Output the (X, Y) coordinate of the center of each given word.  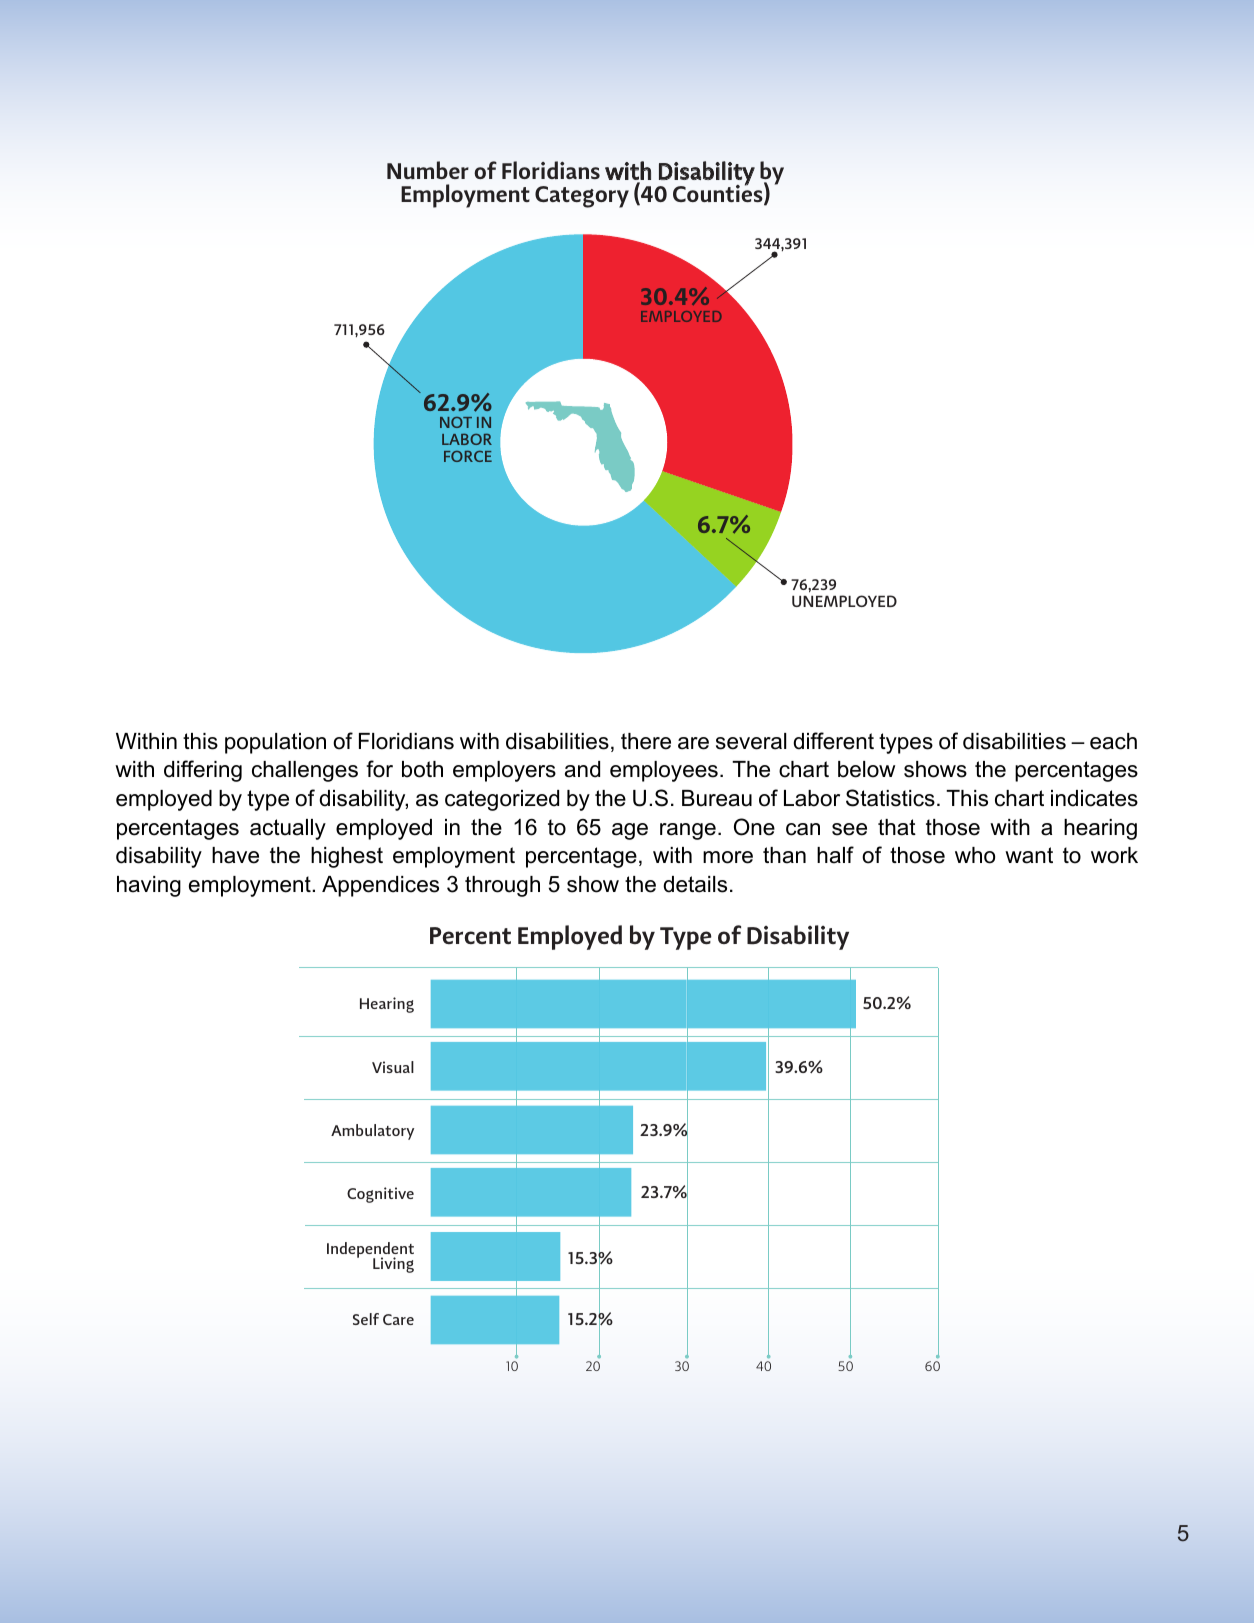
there (646, 741)
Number (428, 170)
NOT (456, 422)
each (1113, 741)
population (275, 743)
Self (366, 1319)
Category (582, 197)
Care (398, 1319)
